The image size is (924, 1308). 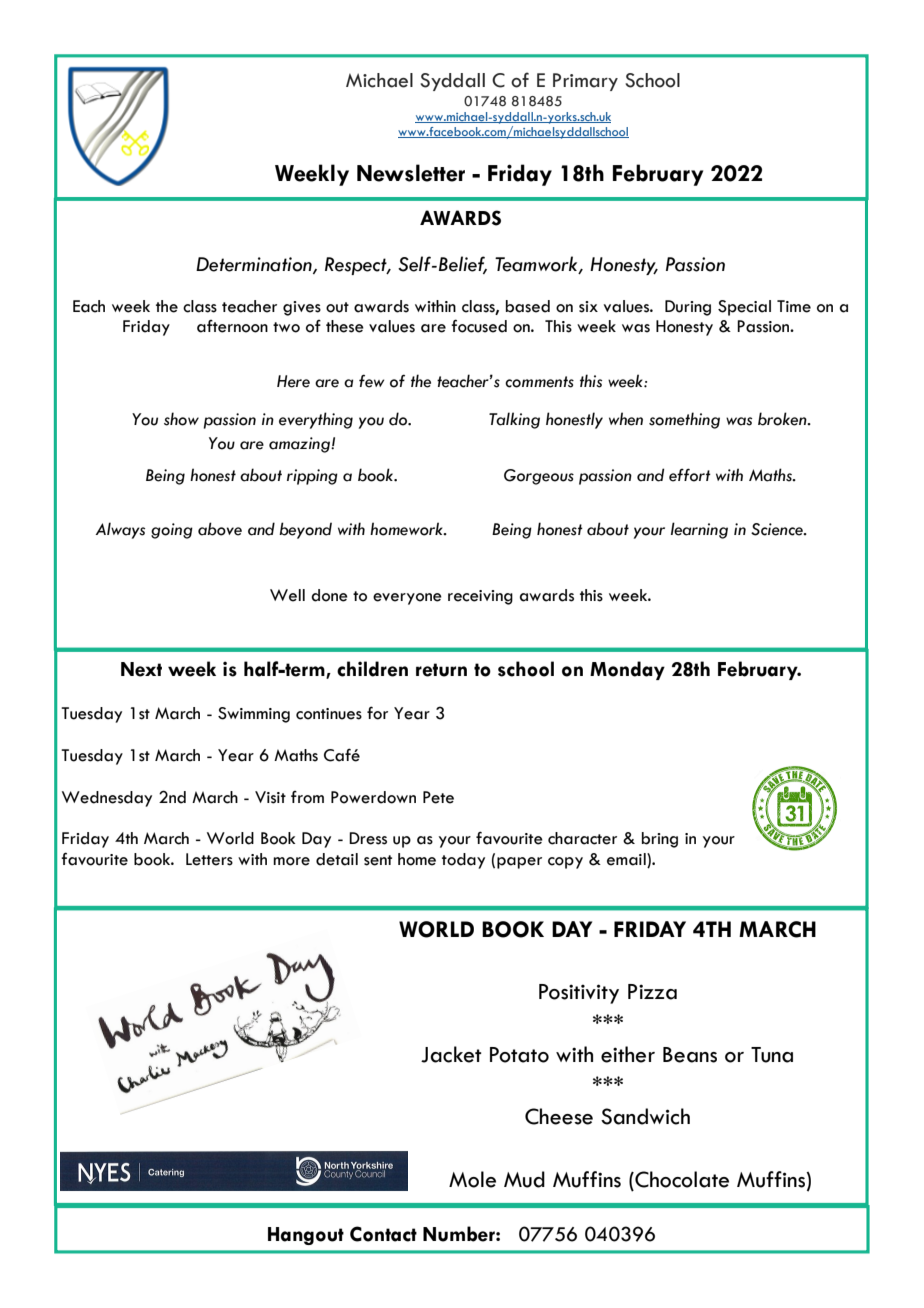 What do you see at coordinates (181, 419) in the screenshot?
I see `show` at bounding box center [181, 419].
